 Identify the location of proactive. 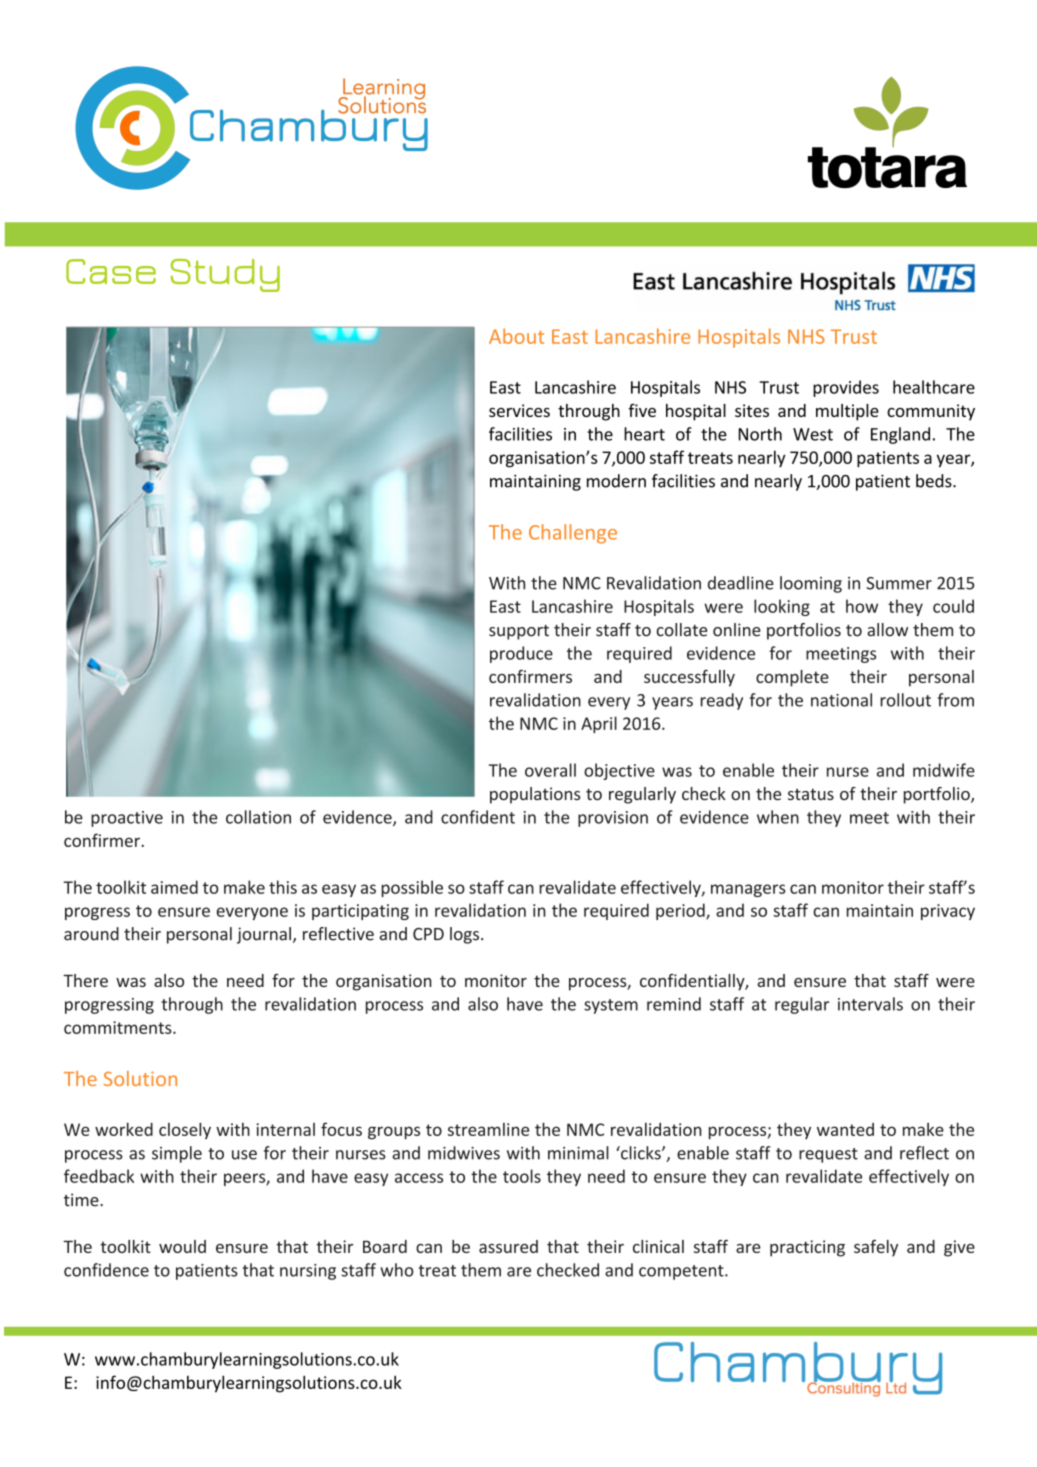
(127, 819).
